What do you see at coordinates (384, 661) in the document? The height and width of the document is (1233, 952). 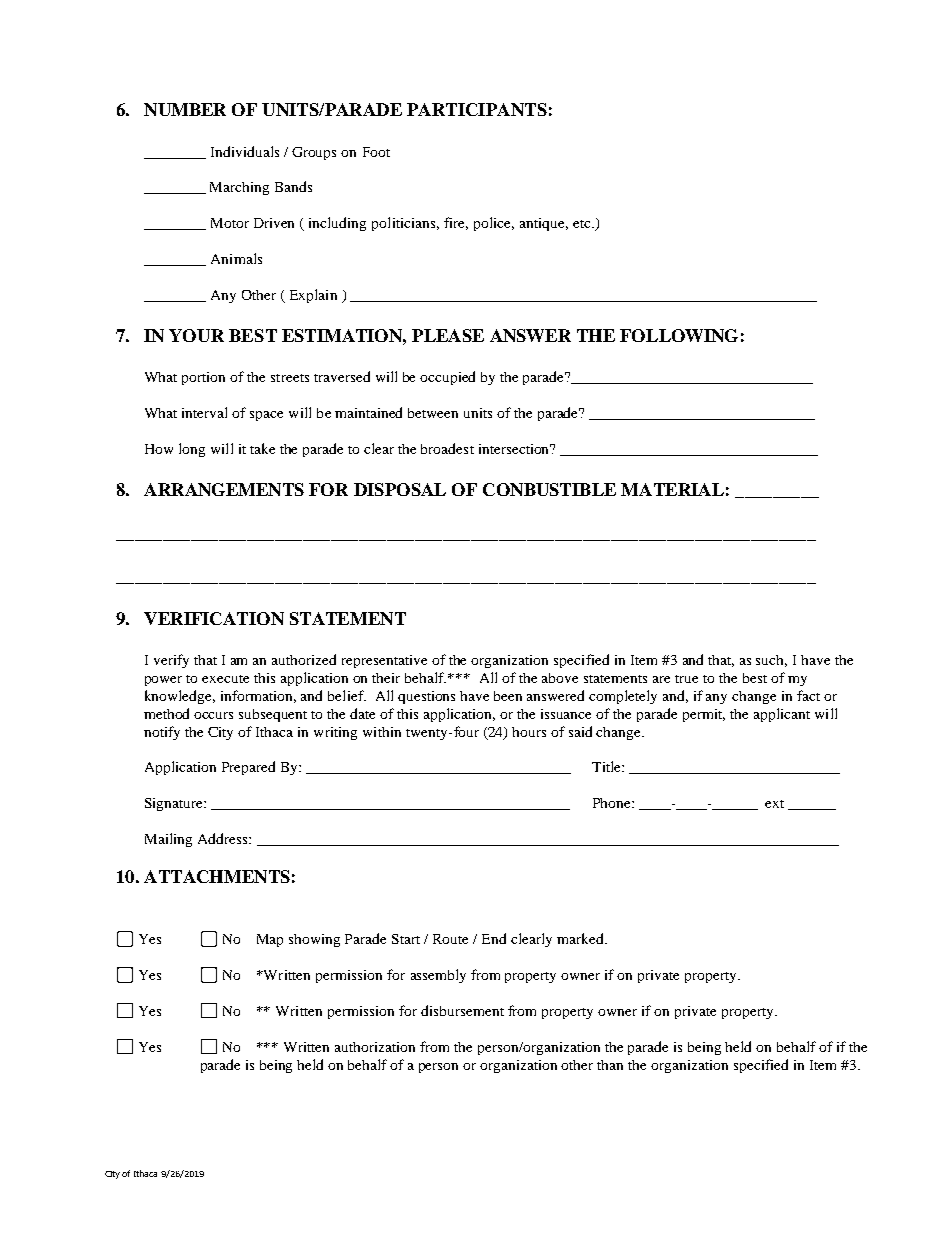 I see `representative` at bounding box center [384, 661].
